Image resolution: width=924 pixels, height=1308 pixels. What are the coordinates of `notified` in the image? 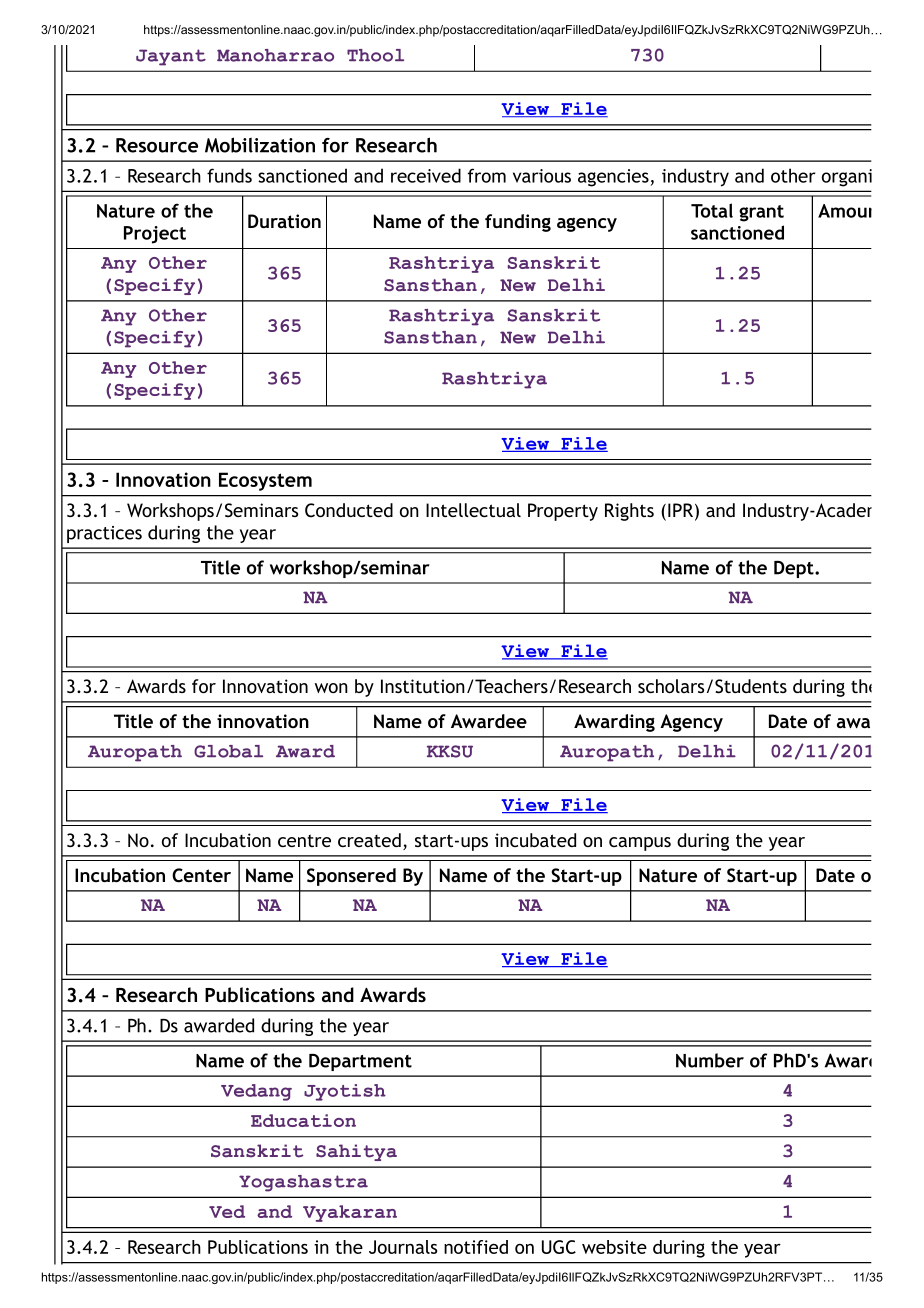 It's located at (476, 1247).
